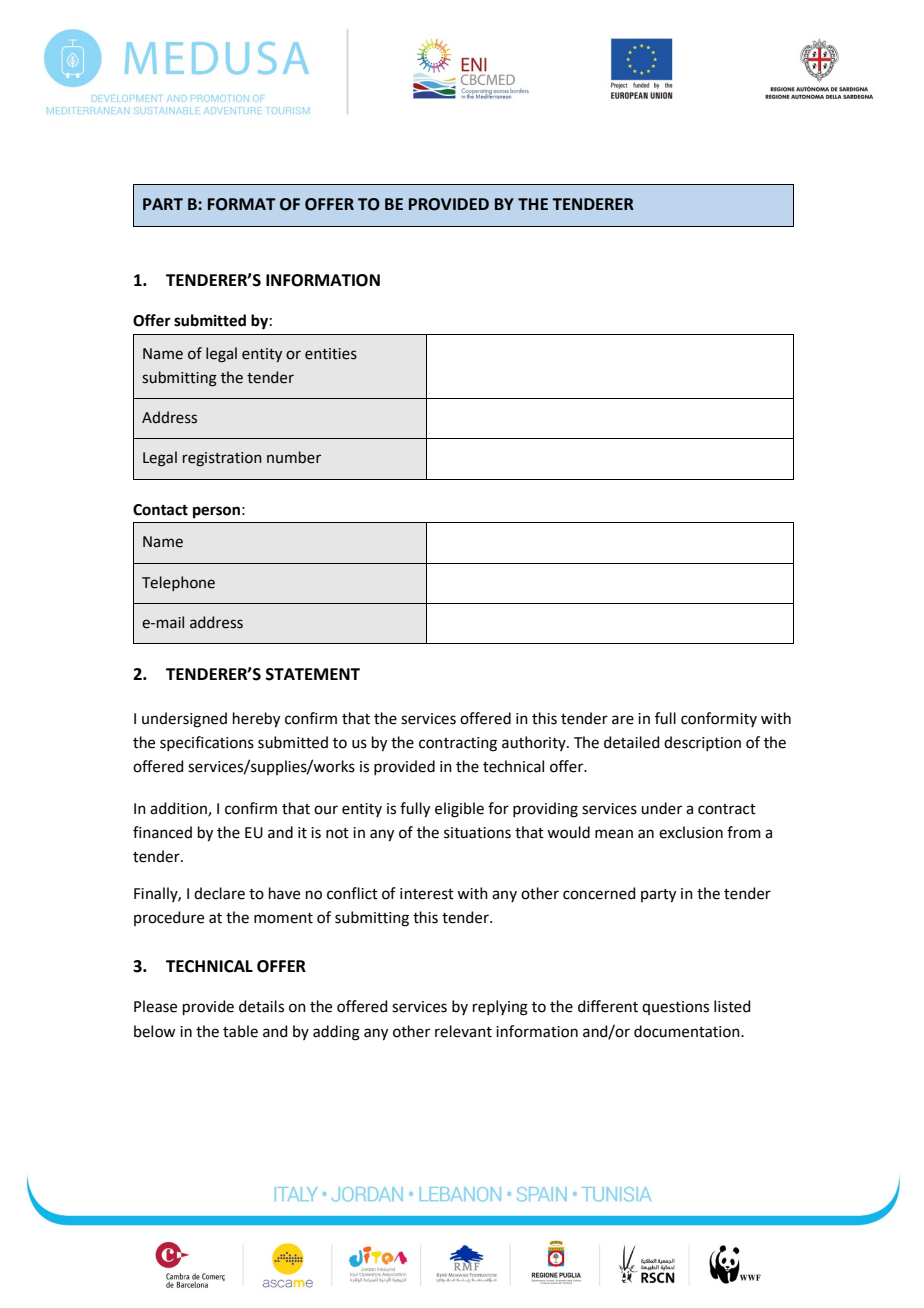  What do you see at coordinates (331, 354) in the screenshot?
I see `entities` at bounding box center [331, 354].
